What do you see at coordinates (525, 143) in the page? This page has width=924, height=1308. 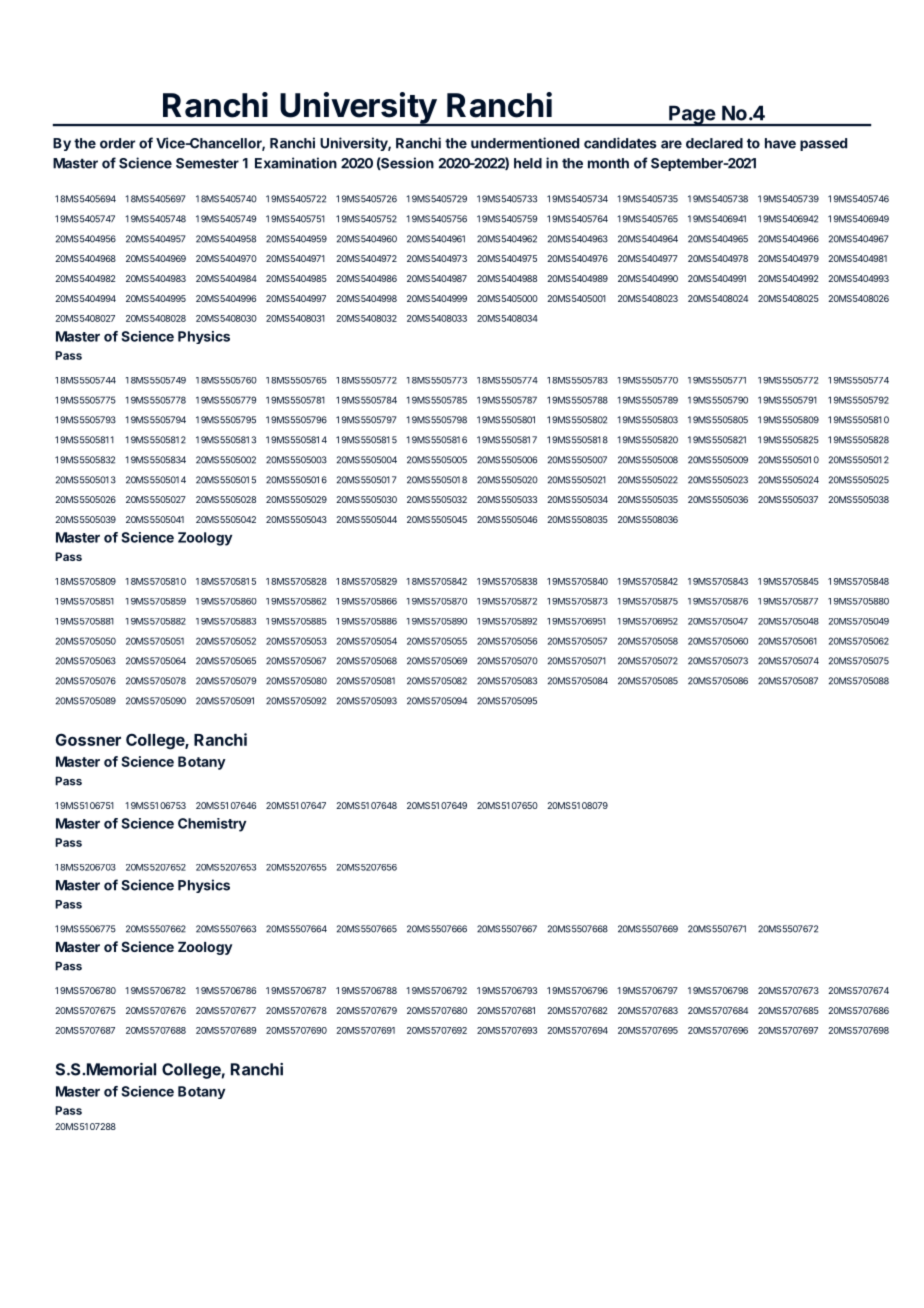 I see `undermentioned` at bounding box center [525, 143].
